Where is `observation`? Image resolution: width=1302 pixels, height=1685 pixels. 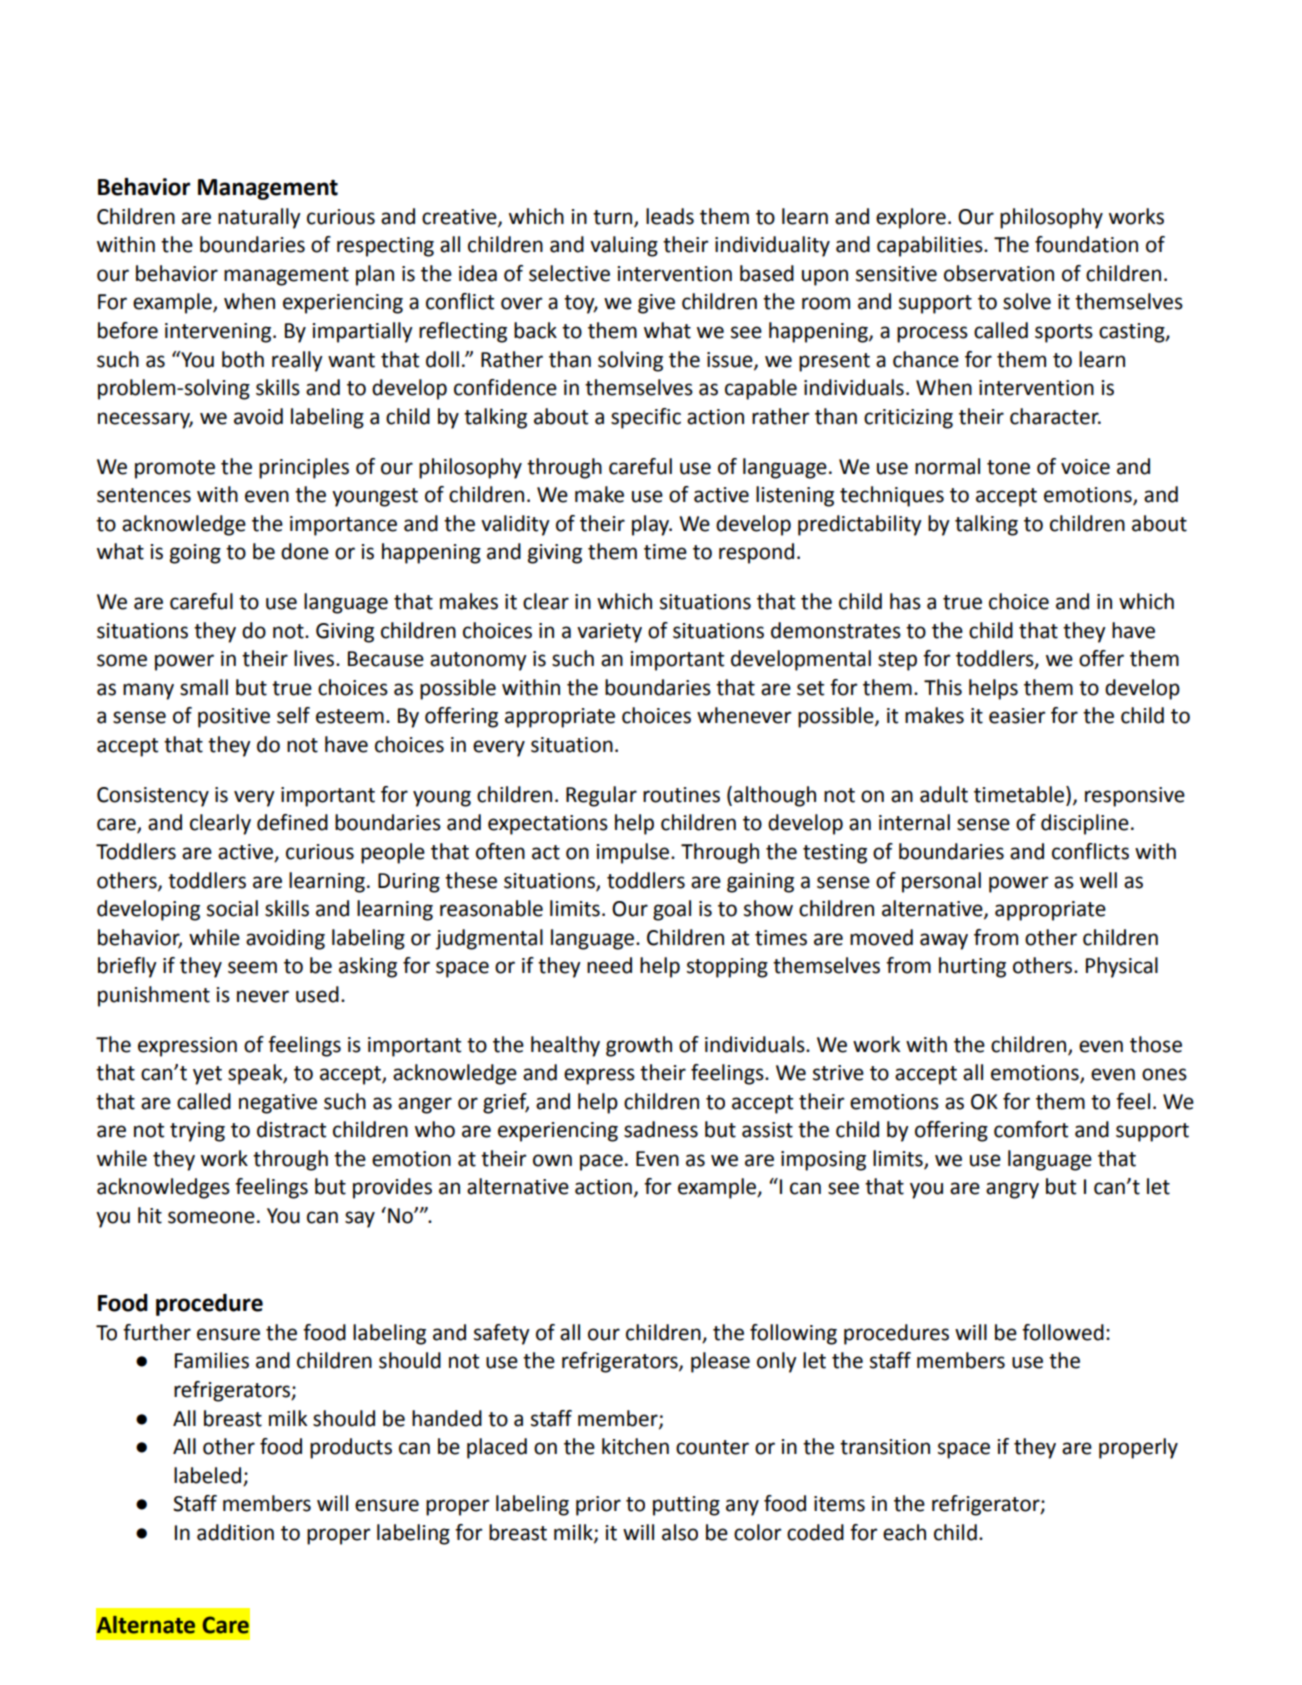 observation is located at coordinates (999, 273).
